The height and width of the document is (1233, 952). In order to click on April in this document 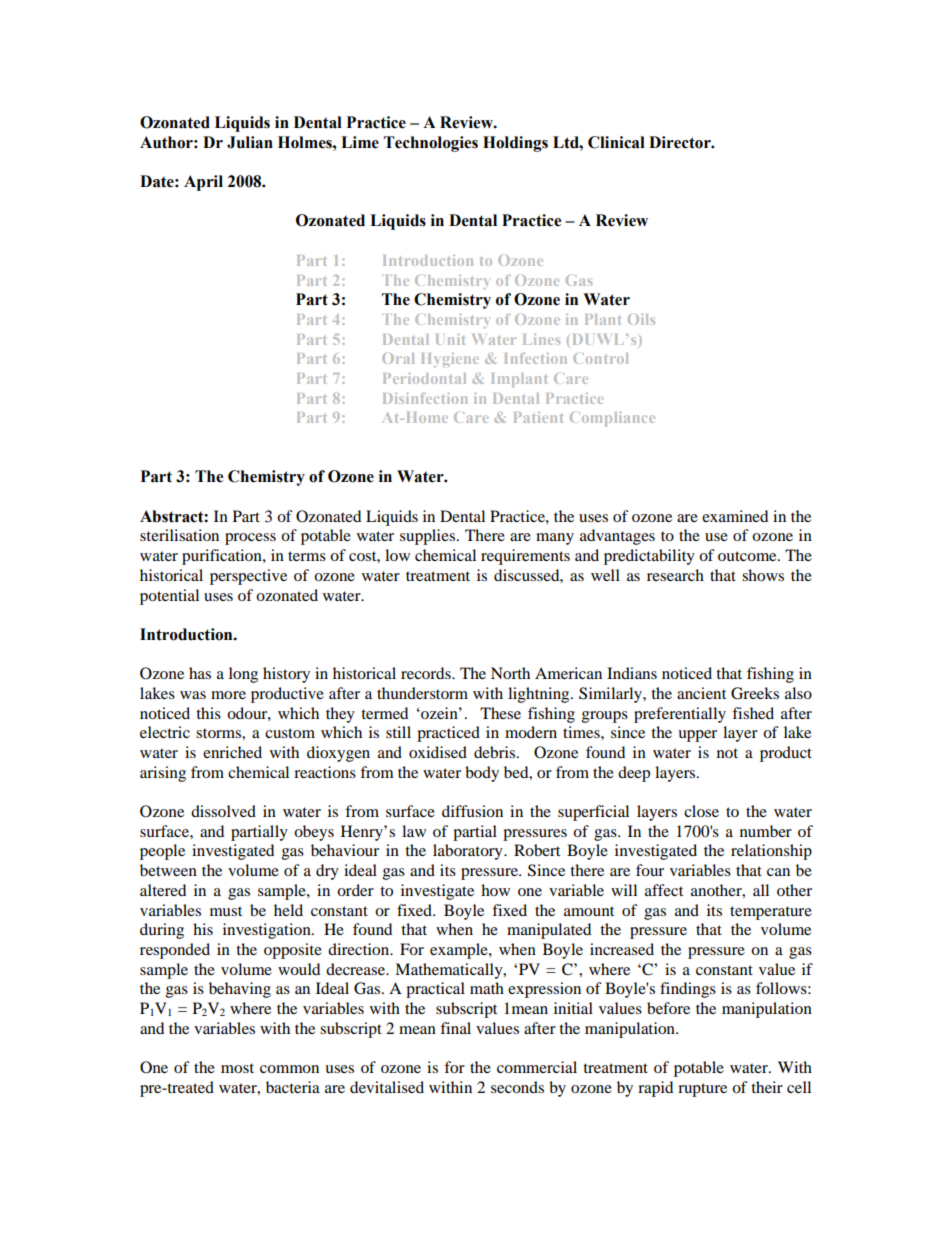, I will do `click(203, 183)`.
